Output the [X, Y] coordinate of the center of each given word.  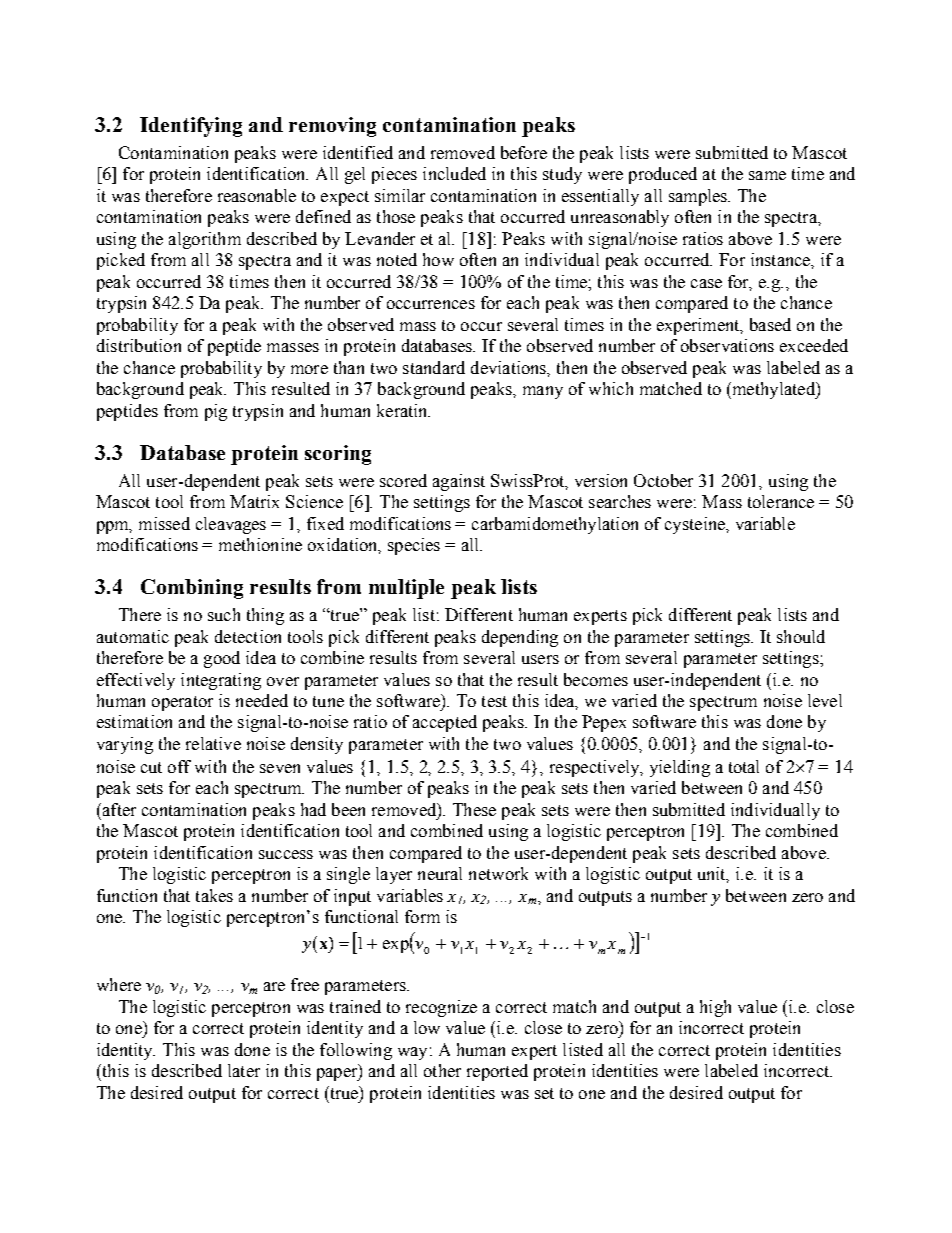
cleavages [231, 525]
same [767, 175]
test [494, 701]
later [244, 1070]
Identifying [191, 127]
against [459, 482]
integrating [221, 681]
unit [713, 875]
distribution [139, 345]
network [498, 873]
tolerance [781, 501]
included [454, 173]
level [825, 700]
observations [727, 345]
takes [214, 895]
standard [434, 367]
